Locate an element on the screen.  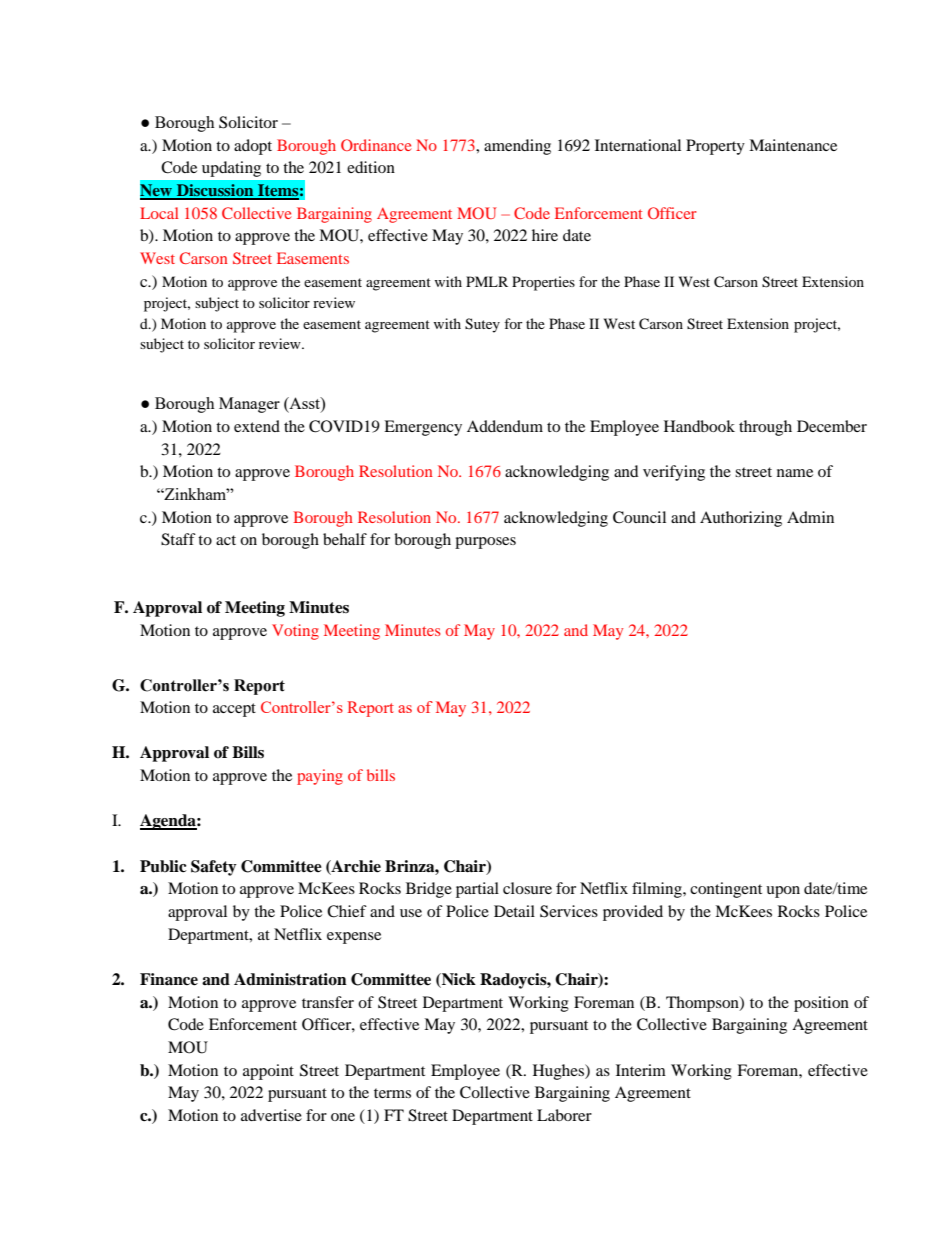
Addendum is located at coordinates (505, 426).
